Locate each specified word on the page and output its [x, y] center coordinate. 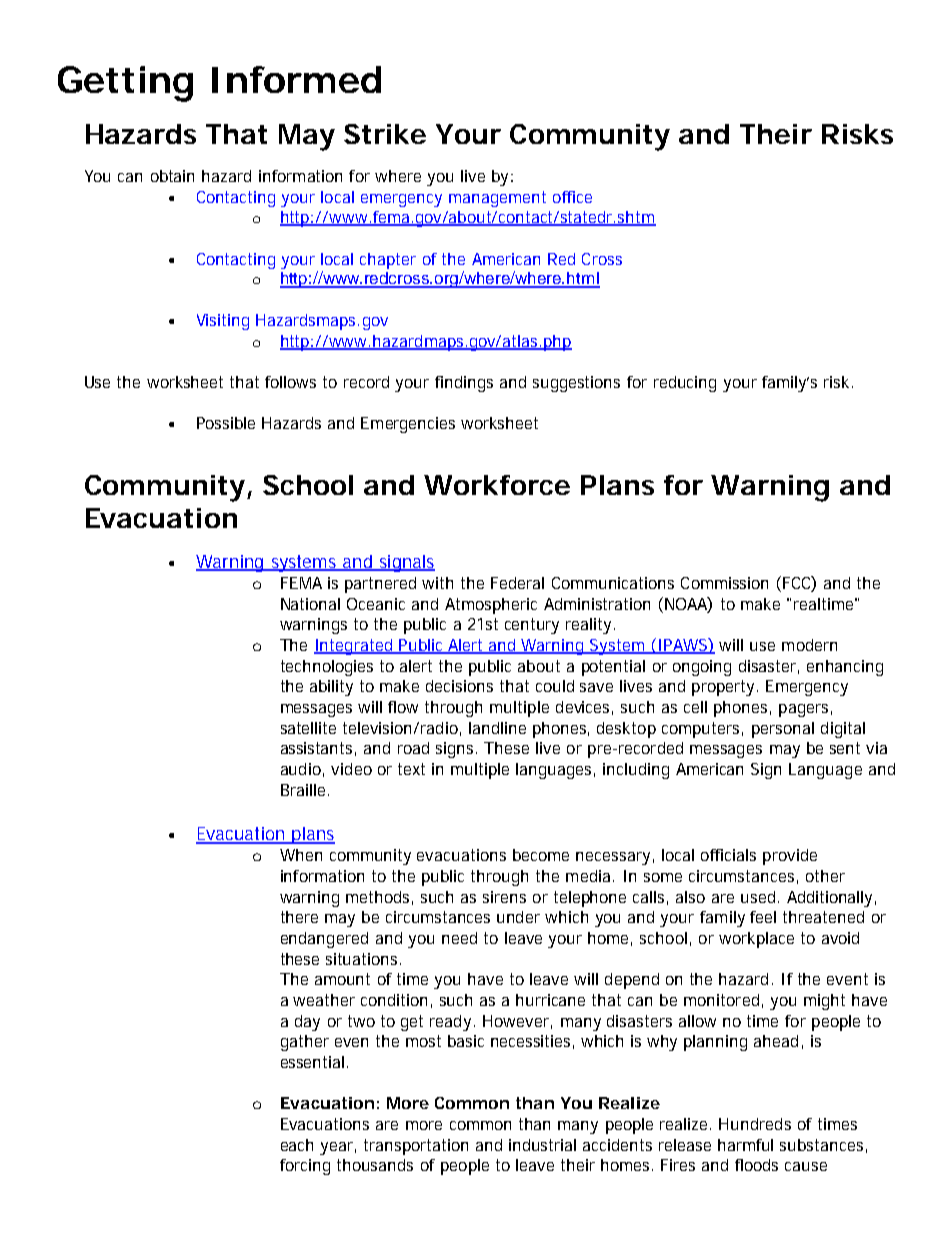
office [572, 197]
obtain [172, 176]
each [297, 1145]
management [497, 199]
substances [821, 1145]
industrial [542, 1145]
